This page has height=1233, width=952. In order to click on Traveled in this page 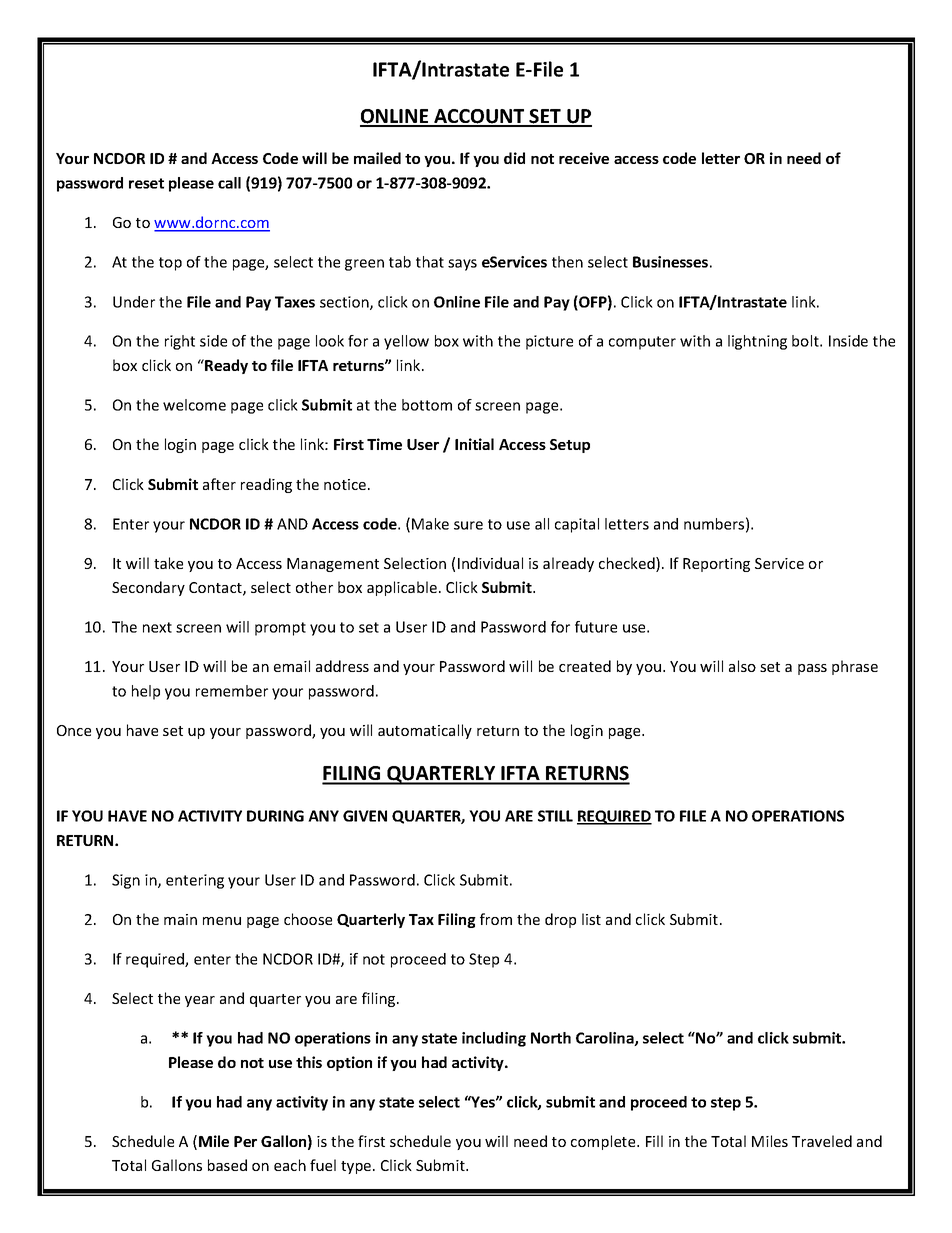, I will do `click(822, 1141)`.
